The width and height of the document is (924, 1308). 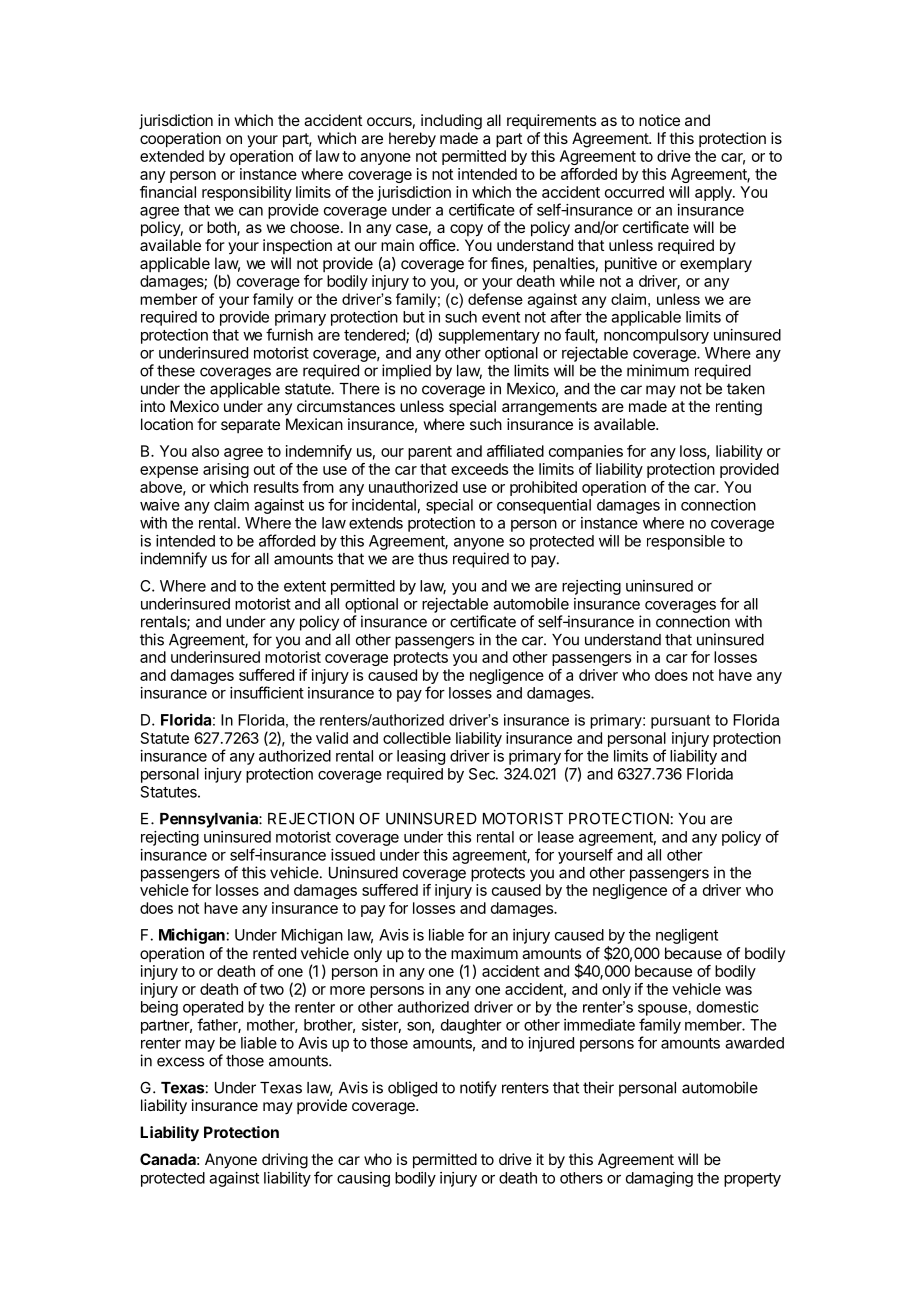 I want to click on arising, so click(x=226, y=470).
